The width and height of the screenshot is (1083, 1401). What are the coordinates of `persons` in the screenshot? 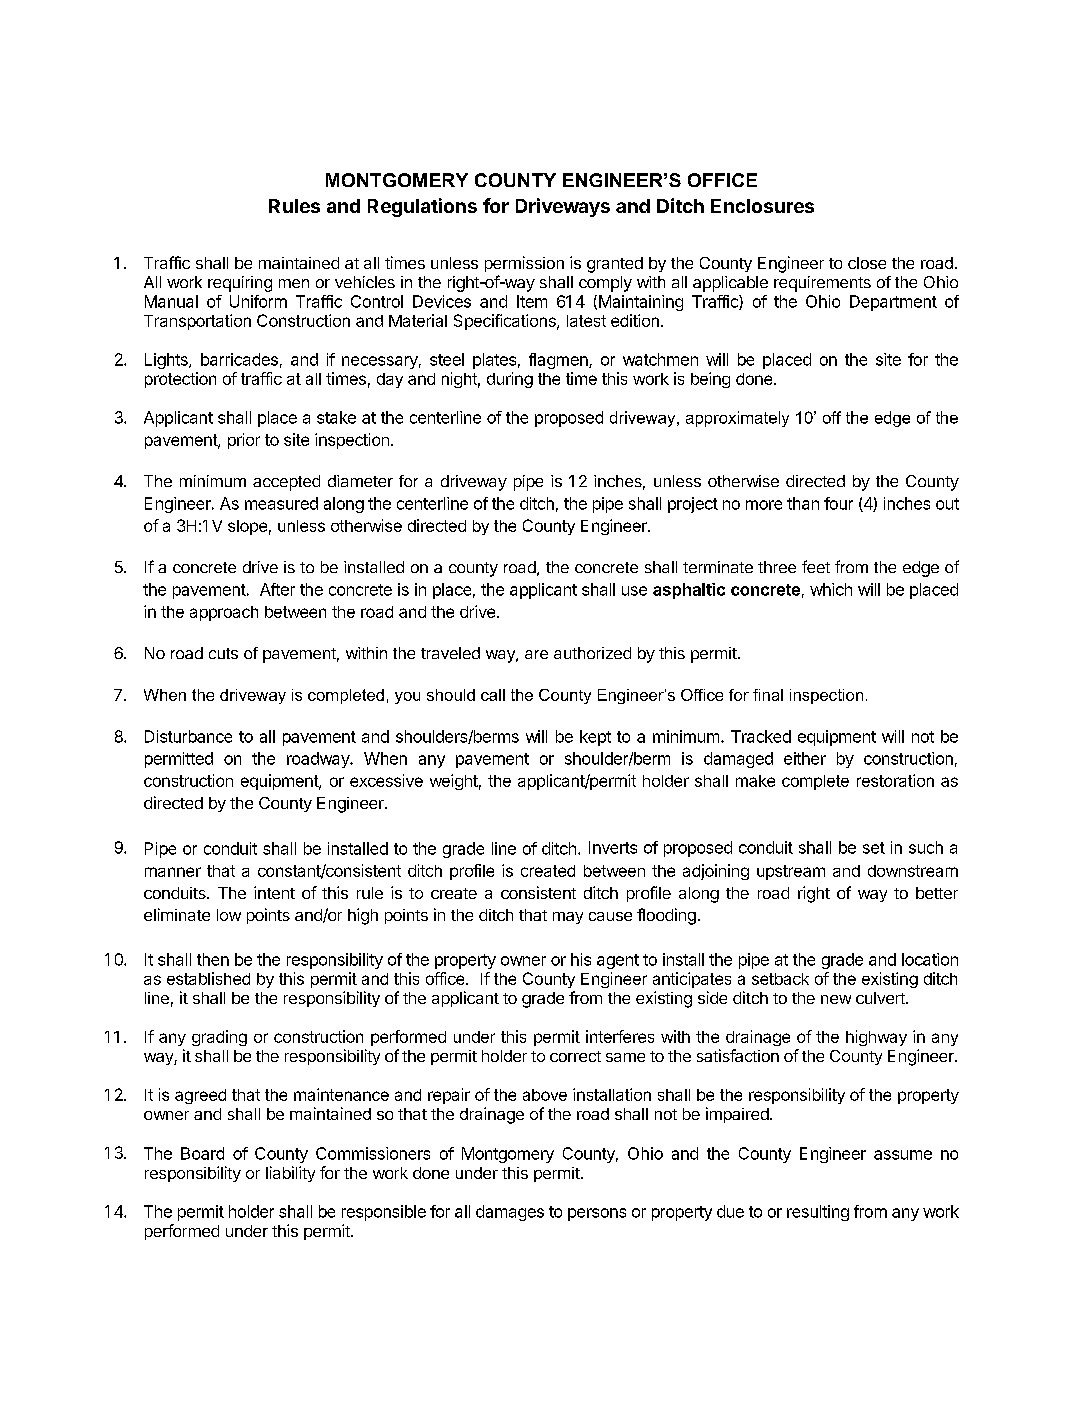 It's located at (597, 1214).
